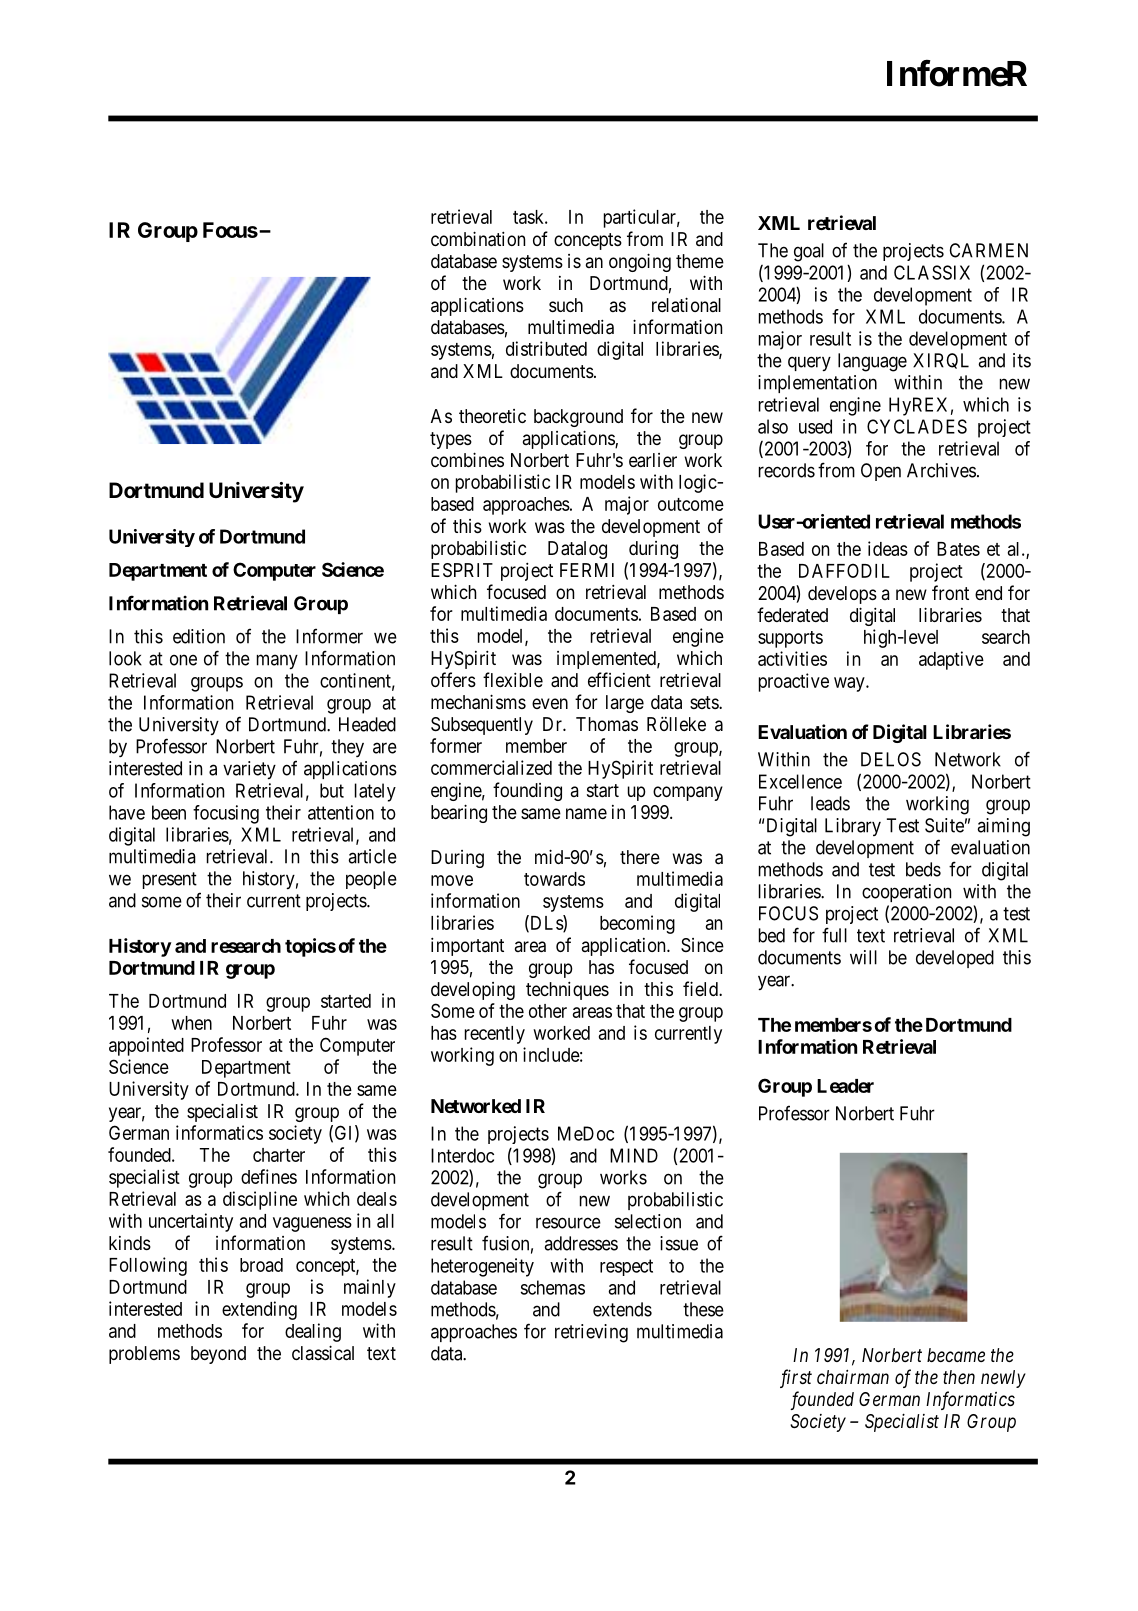 This screenshot has width=1138, height=1611. Describe the element at coordinates (888, 548) in the screenshot. I see `ideas` at that location.
